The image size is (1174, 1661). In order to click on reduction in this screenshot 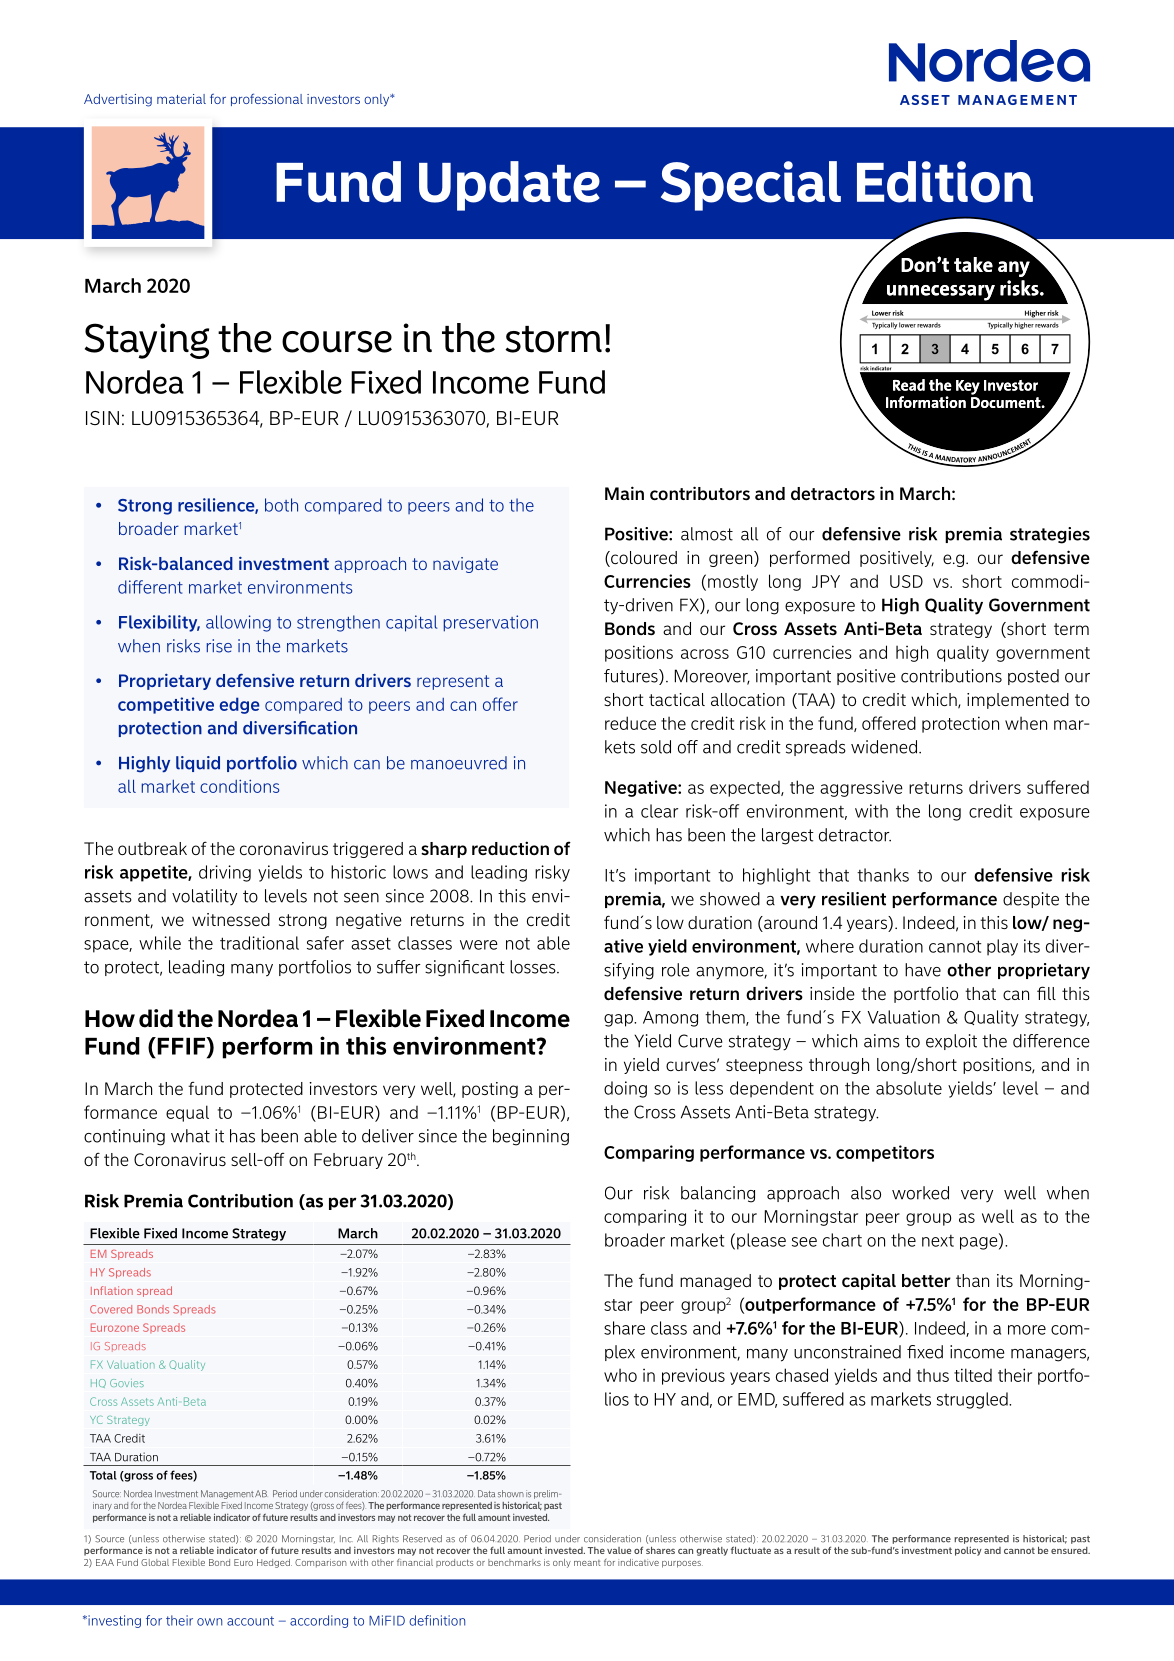, I will do `click(510, 848)`.
